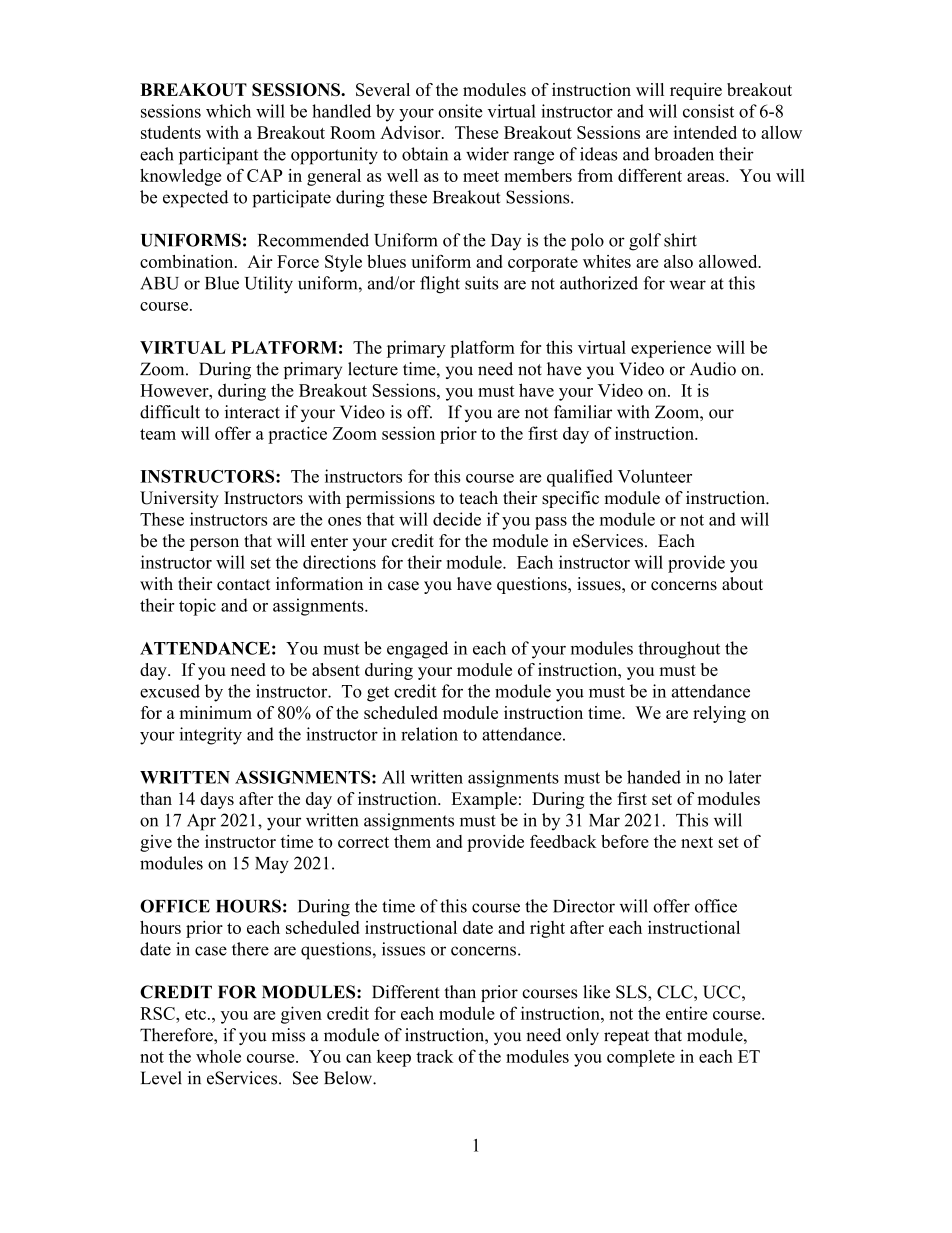  I want to click on whole, so click(218, 1056).
